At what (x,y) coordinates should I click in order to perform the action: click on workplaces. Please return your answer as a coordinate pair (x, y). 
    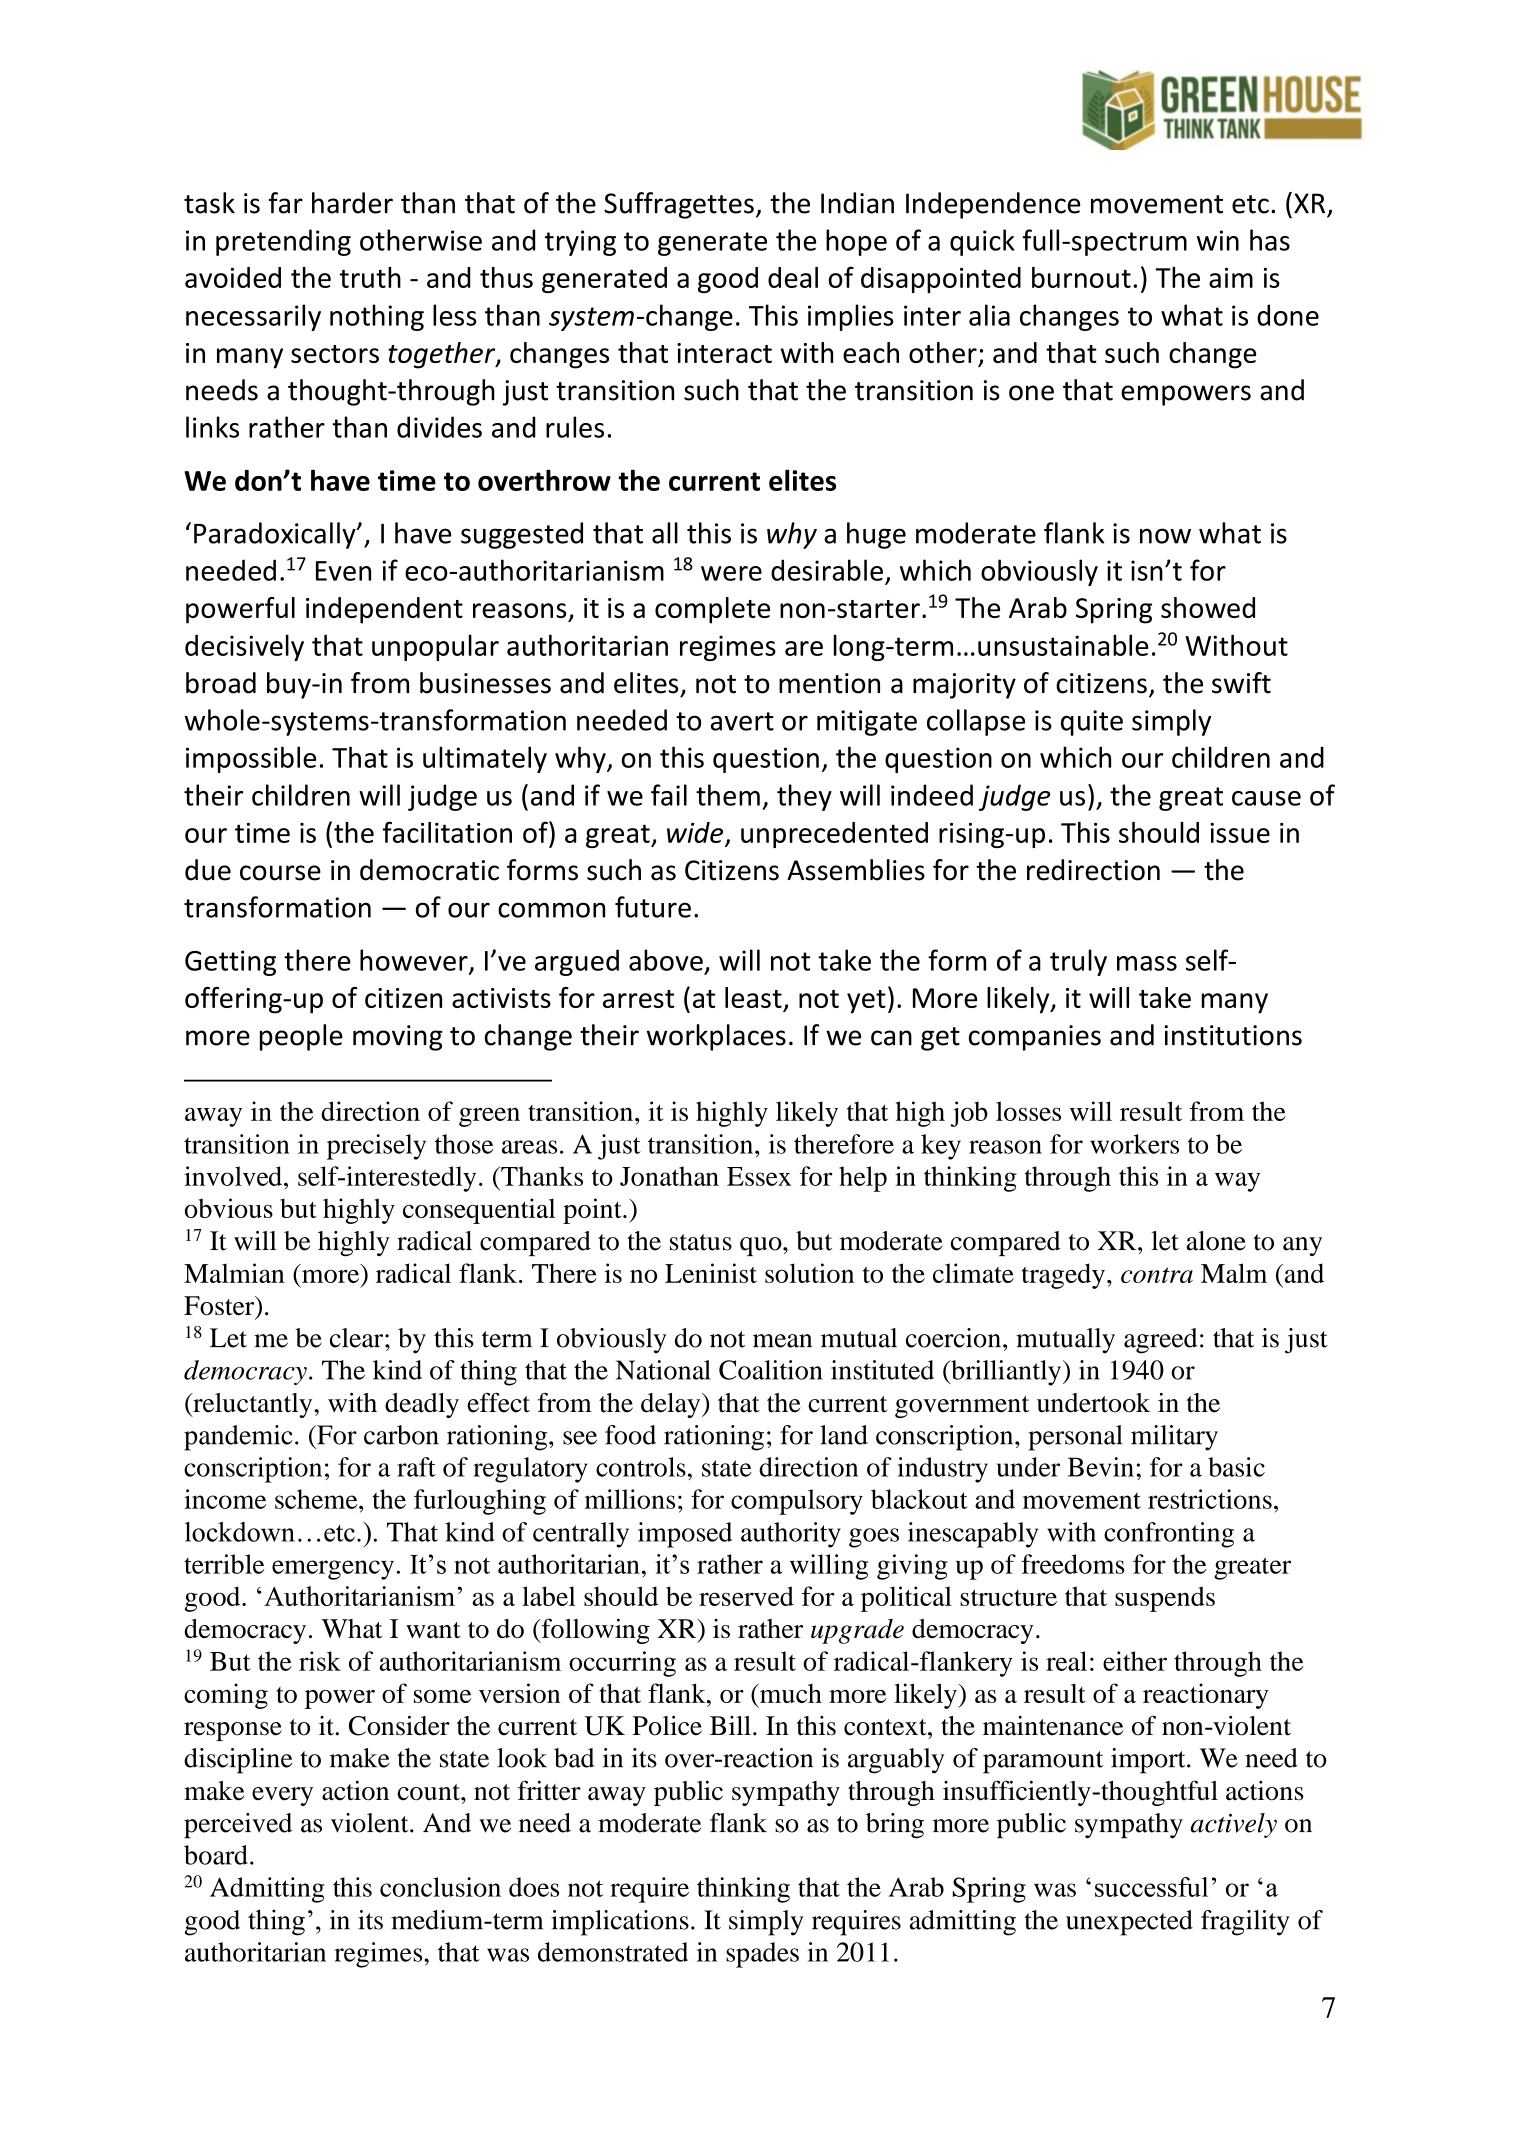
    Looking at the image, I should click on (716, 1037).
